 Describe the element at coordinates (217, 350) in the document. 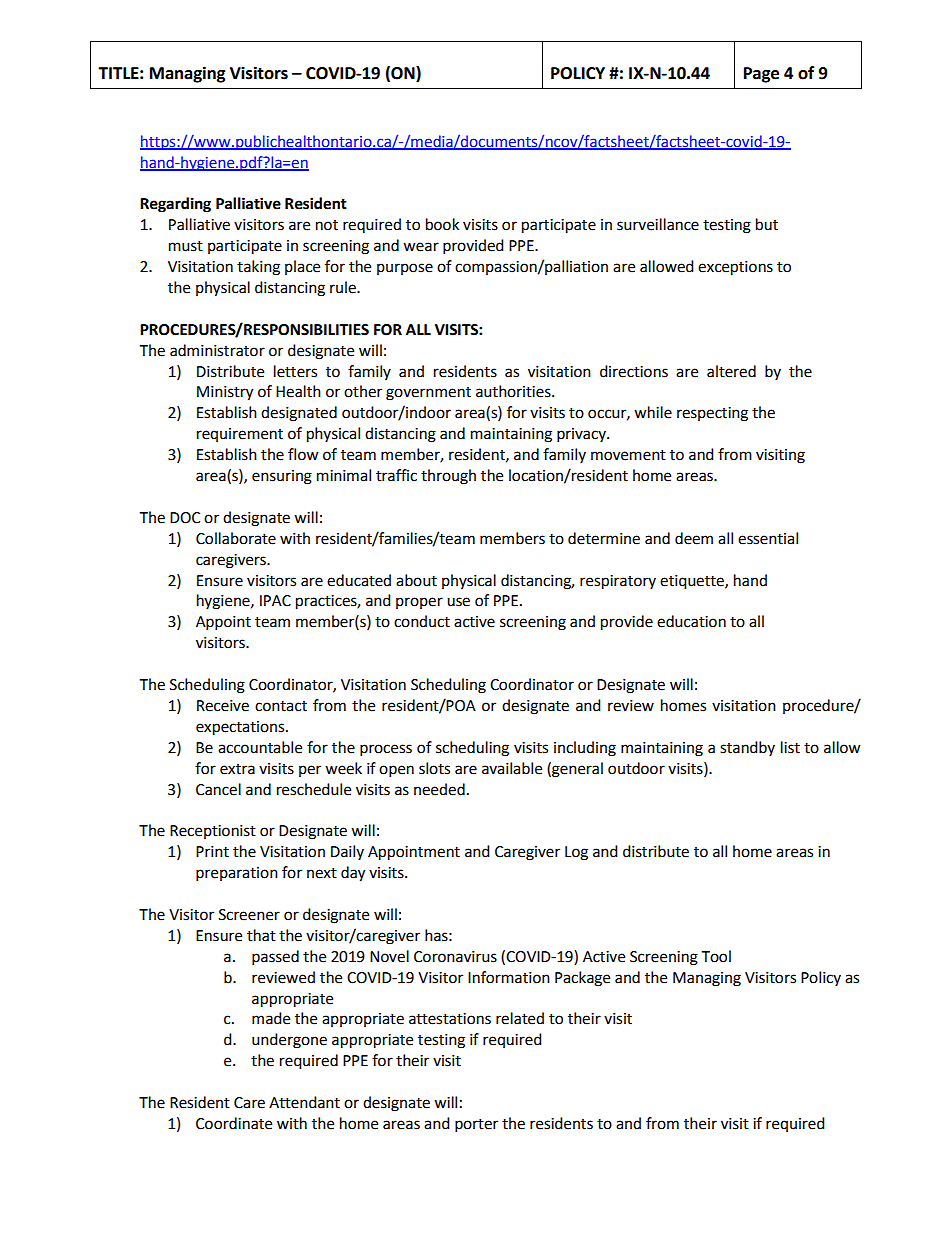

I see `administrator` at that location.
